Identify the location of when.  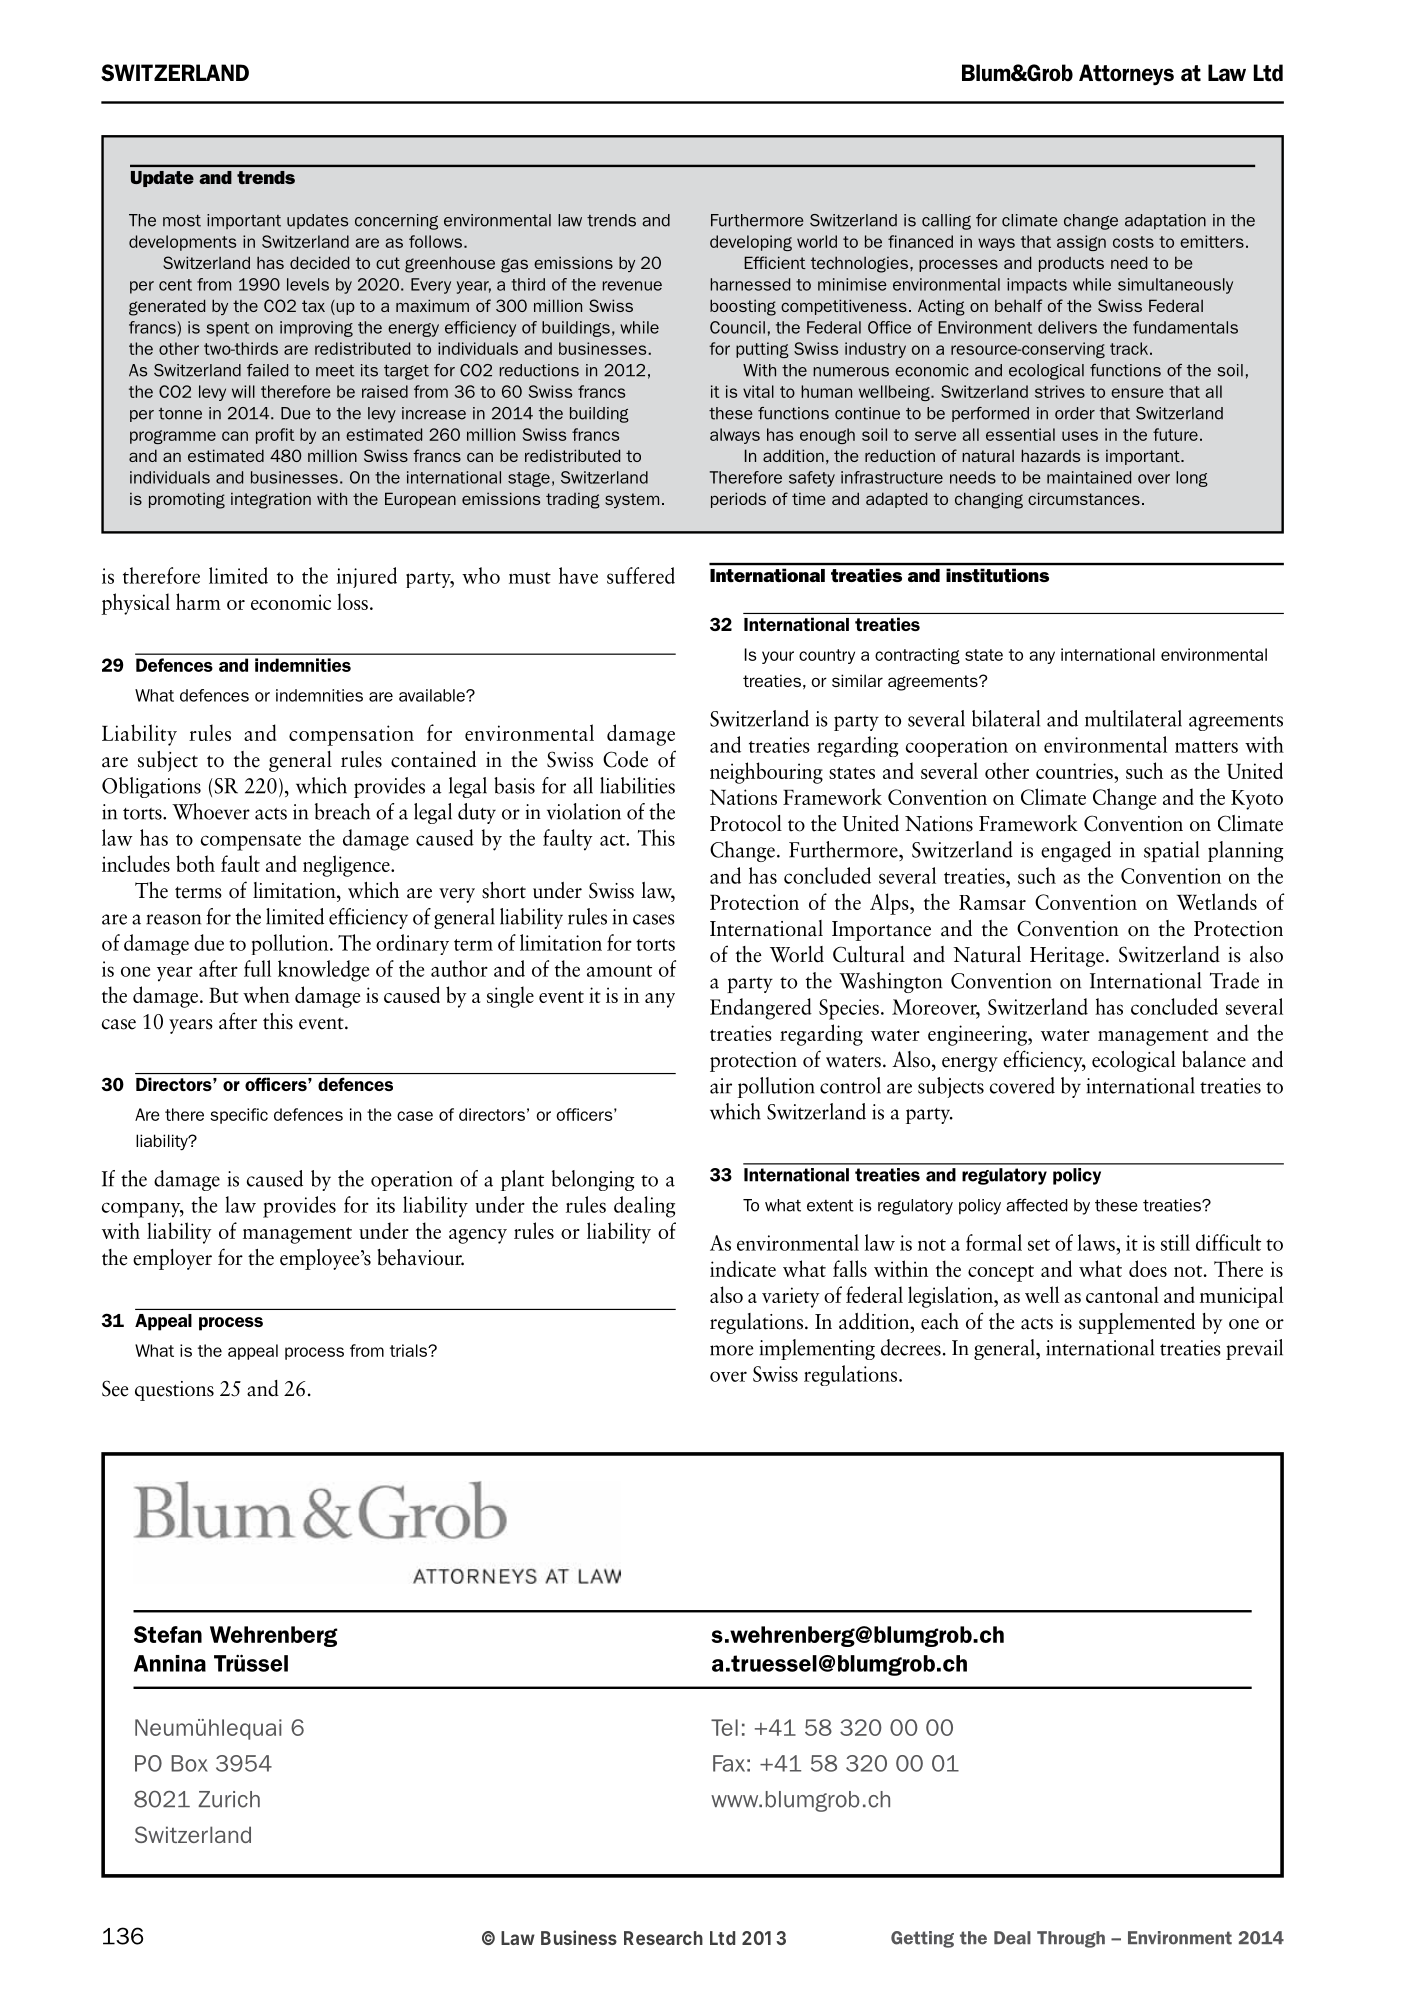
(266, 994).
